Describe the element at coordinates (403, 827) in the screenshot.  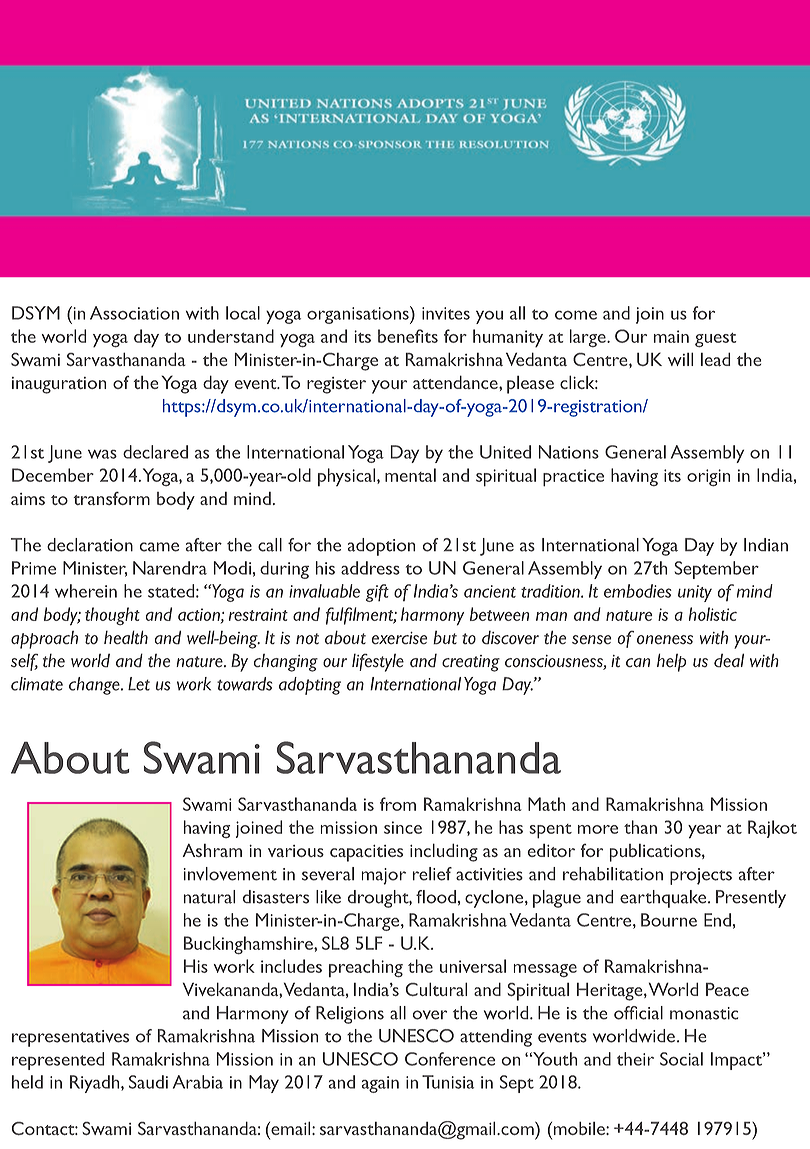
I see `since` at that location.
